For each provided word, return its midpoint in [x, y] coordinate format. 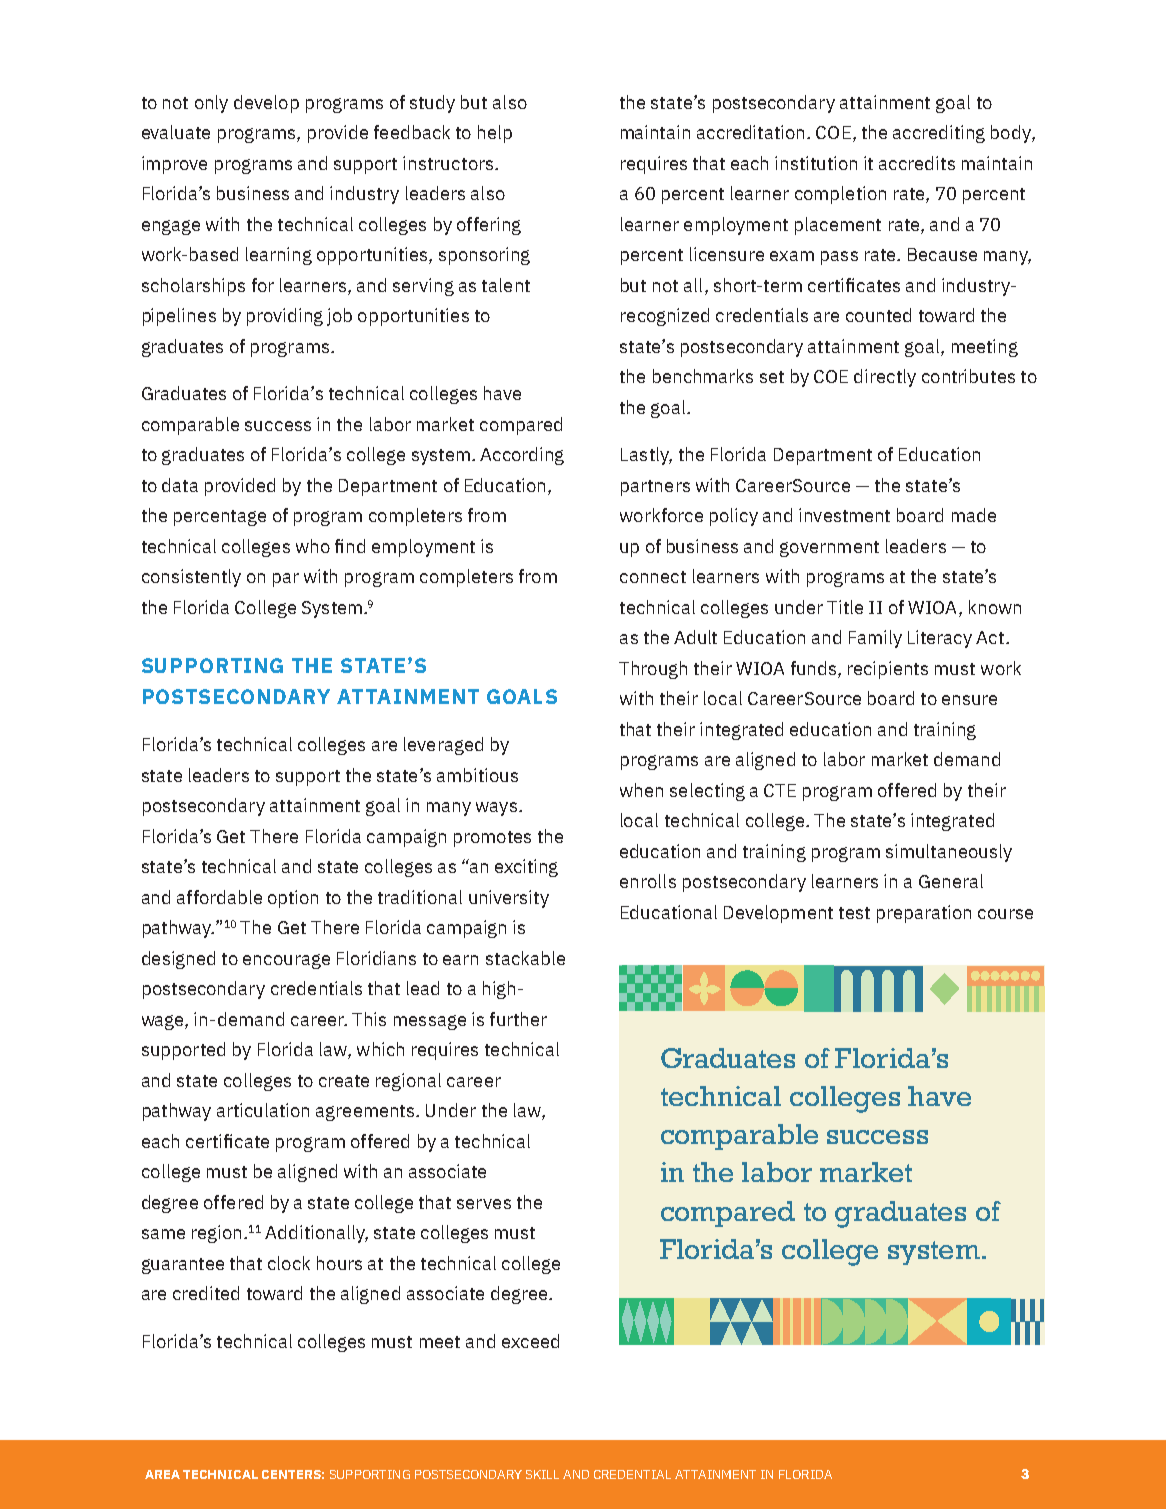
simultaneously [949, 853]
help [495, 134]
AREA [162, 1474]
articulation [263, 1110]
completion [840, 195]
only [211, 104]
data [180, 485]
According [522, 456]
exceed [530, 1341]
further [518, 1019]
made [974, 515]
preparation [924, 914]
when [641, 790]
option [293, 899]
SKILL [542, 1474]
